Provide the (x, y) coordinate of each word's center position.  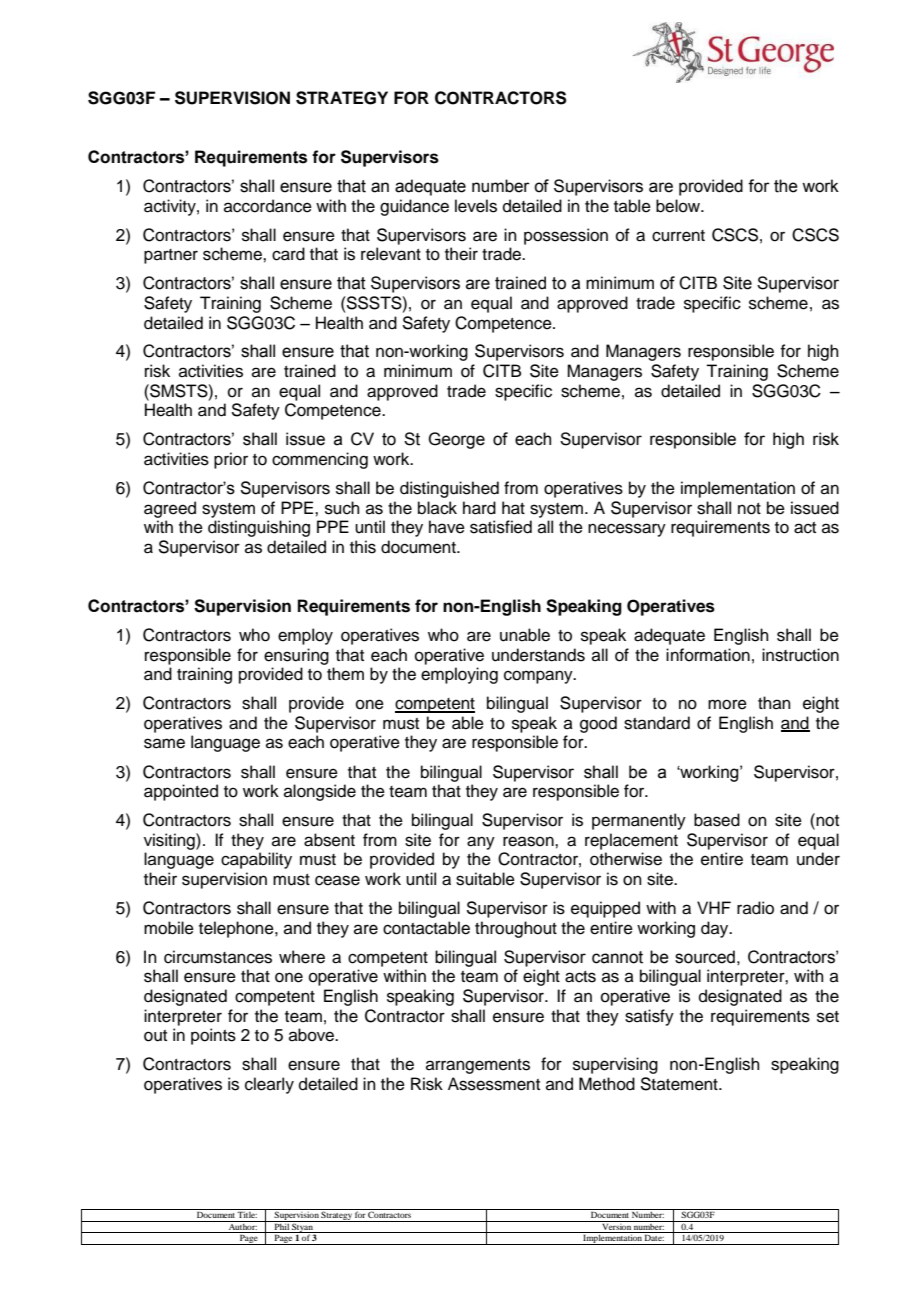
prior (231, 460)
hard (479, 508)
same (164, 743)
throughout (516, 929)
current (678, 236)
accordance (268, 206)
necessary (627, 530)
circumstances (218, 957)
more (727, 704)
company (539, 677)
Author (242, 1225)
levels (476, 206)
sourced (705, 957)
